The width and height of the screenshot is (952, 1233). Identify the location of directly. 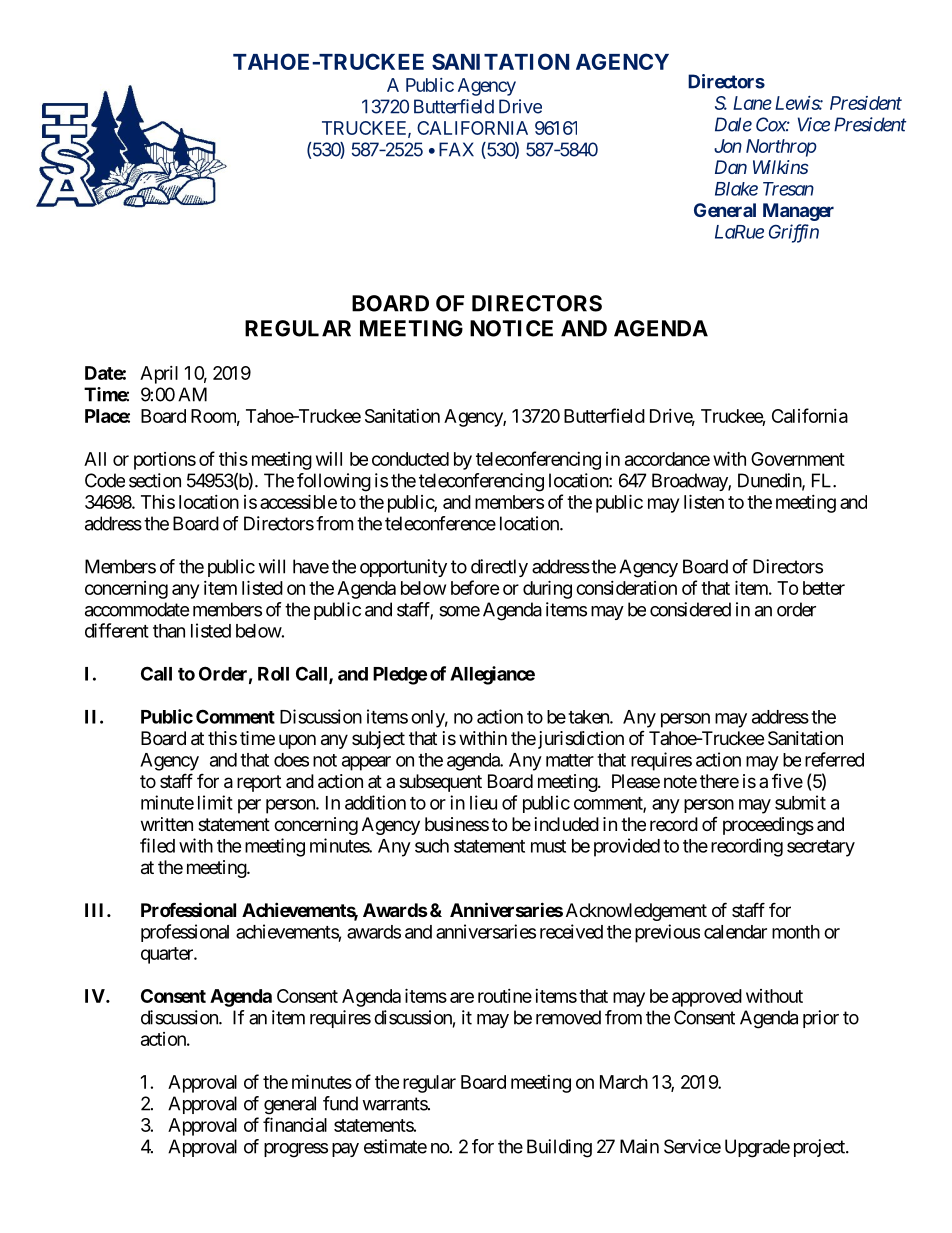
(499, 568).
